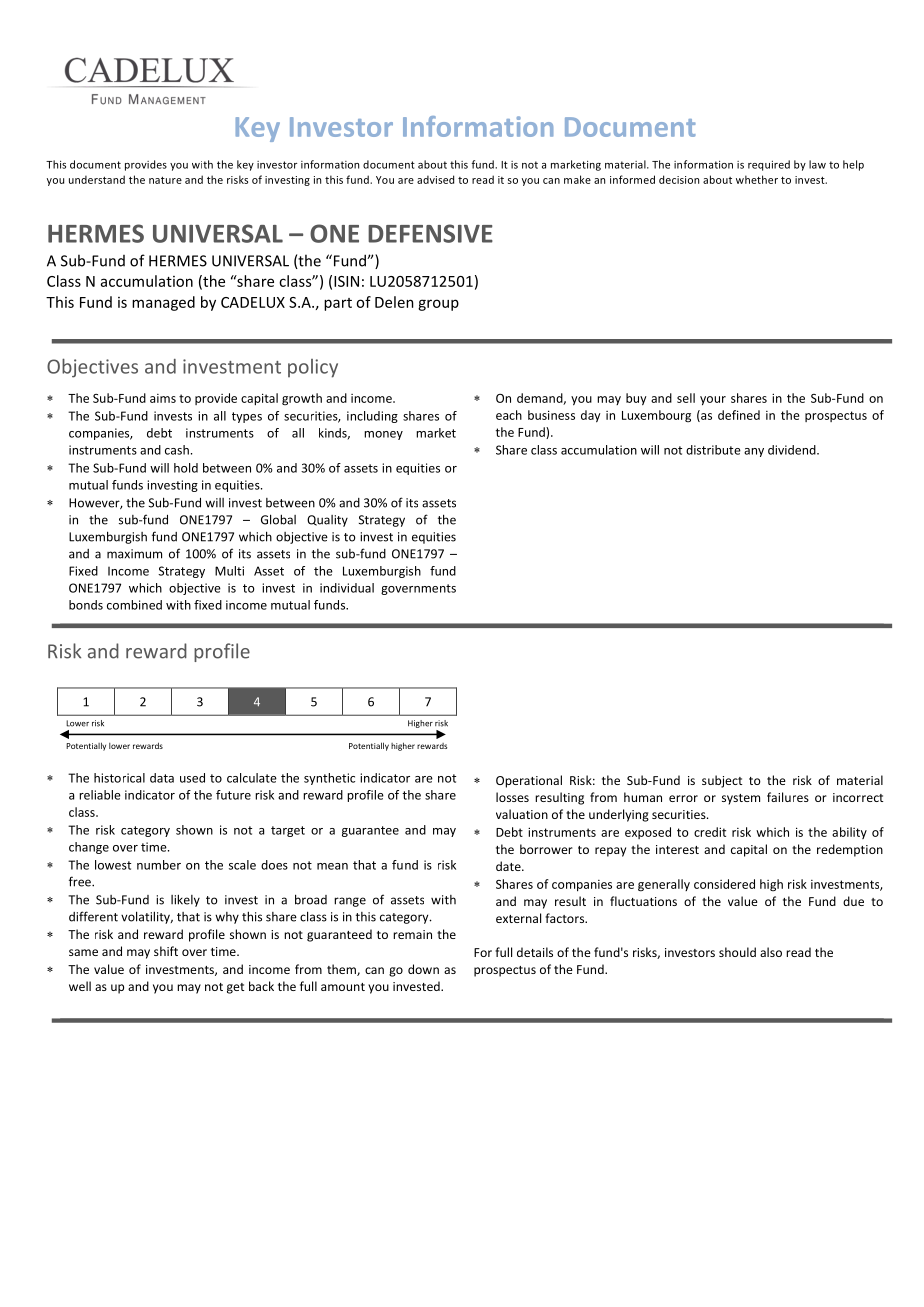  What do you see at coordinates (166, 951) in the screenshot?
I see `shift` at bounding box center [166, 951].
